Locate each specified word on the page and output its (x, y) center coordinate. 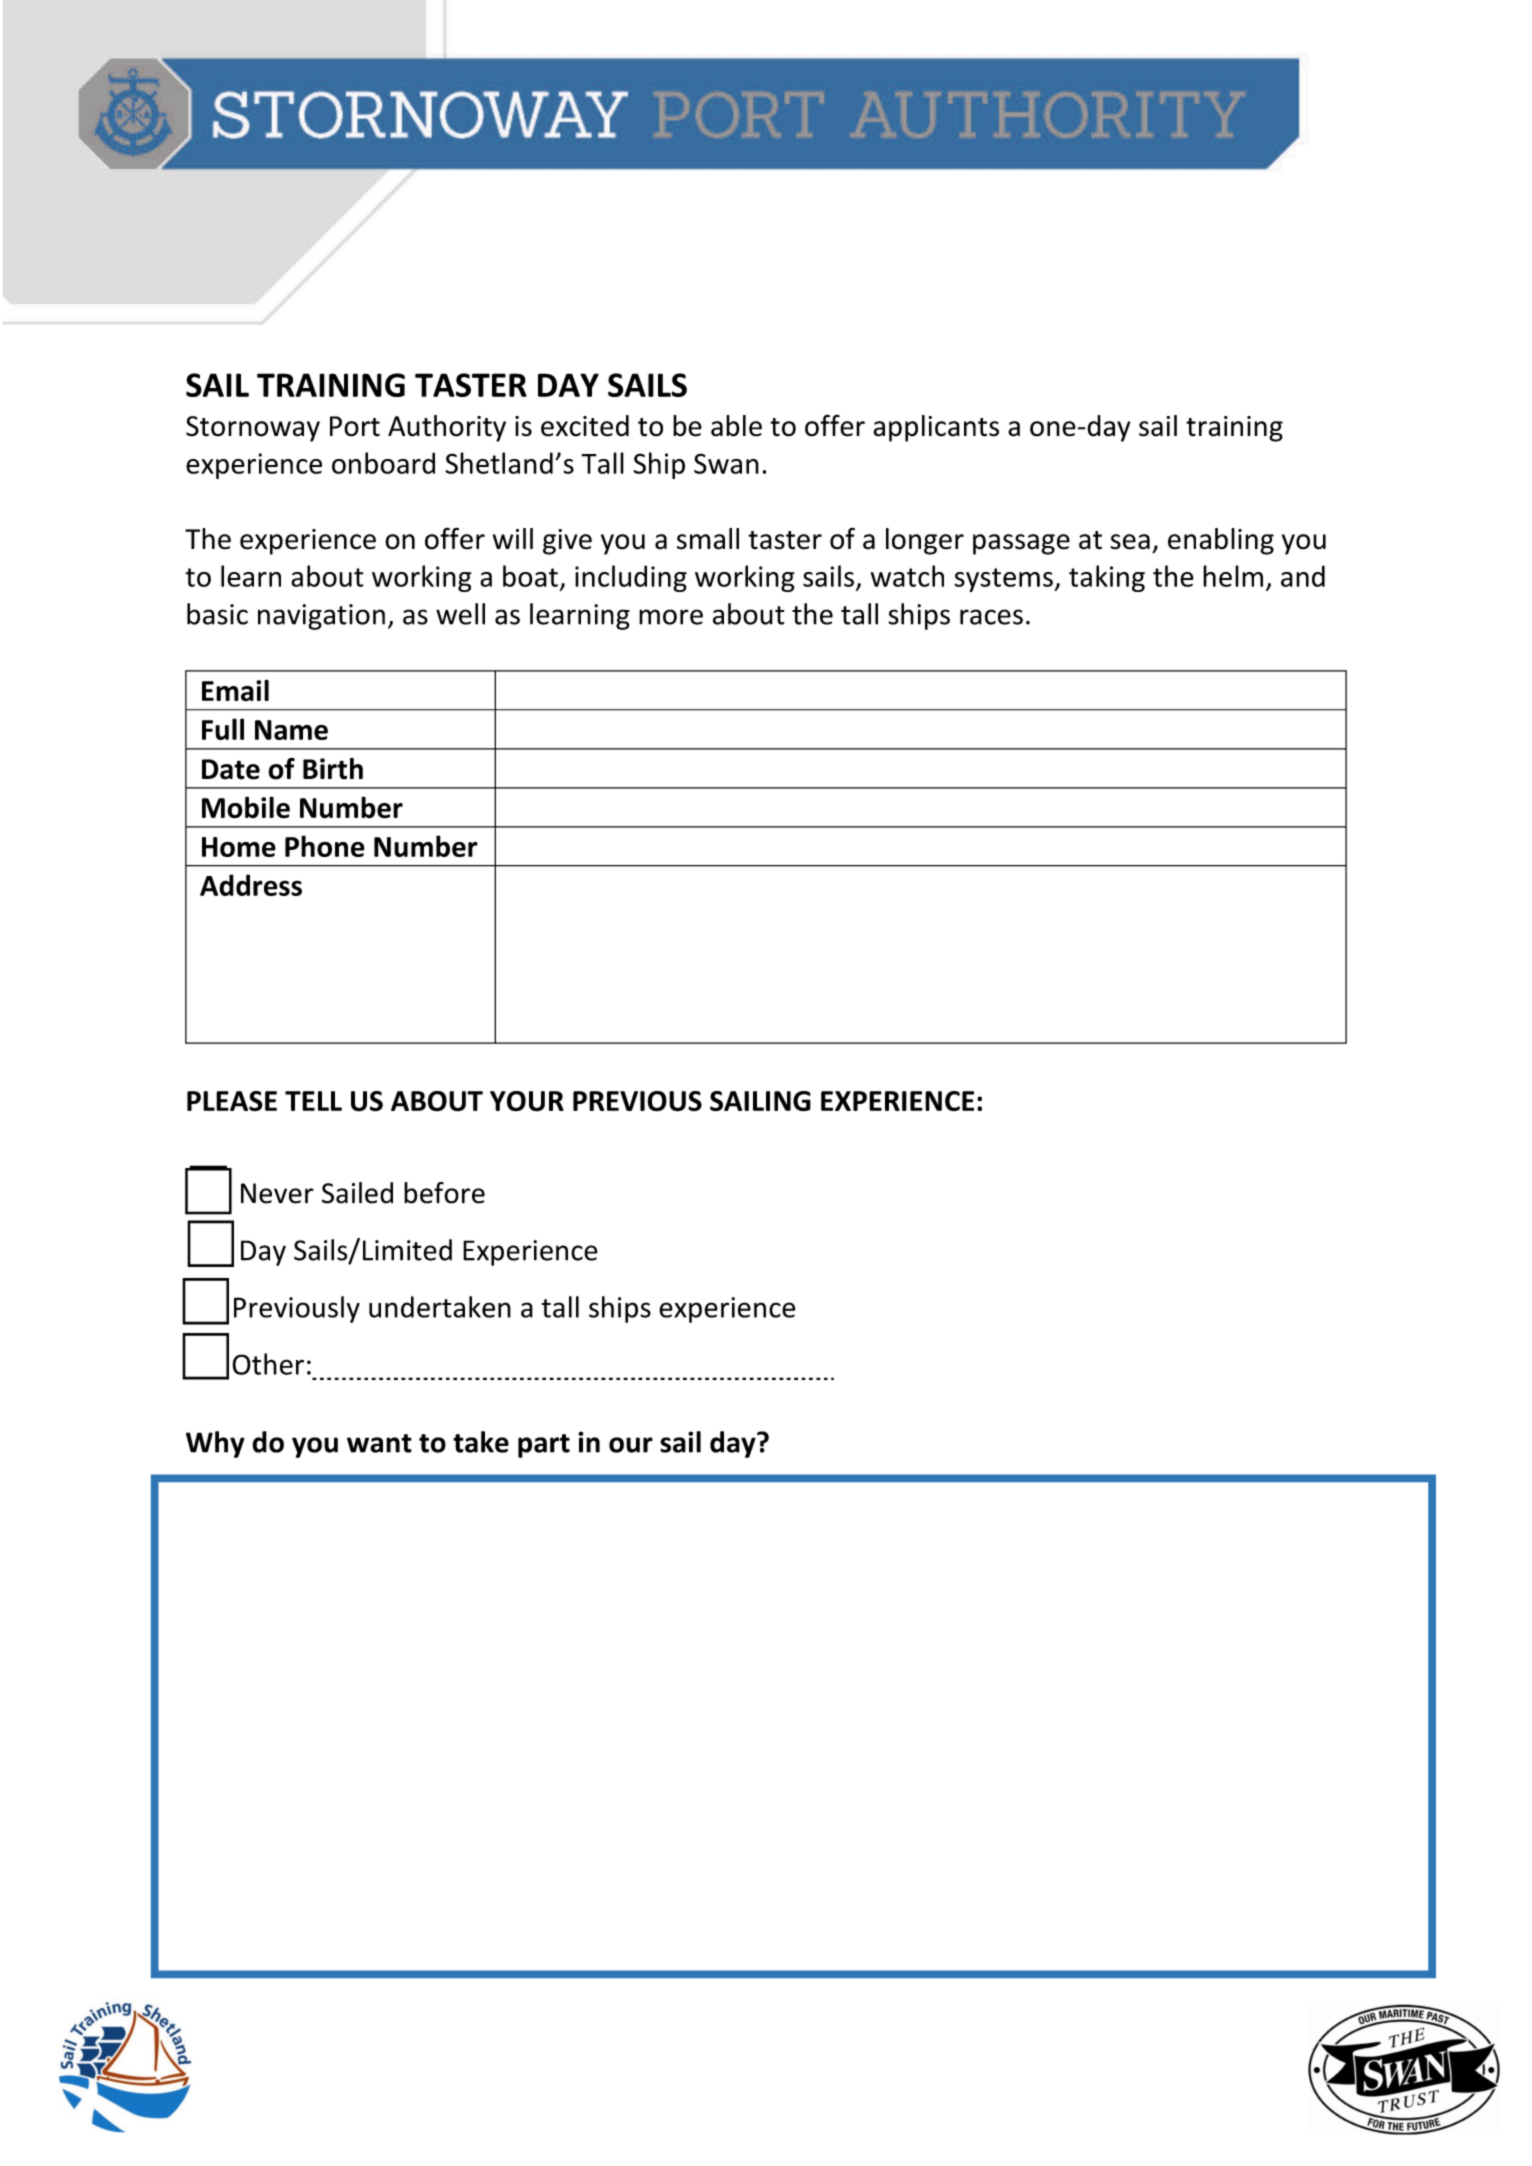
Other (268, 1364)
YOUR (527, 1101)
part (544, 1446)
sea (1130, 542)
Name (291, 730)
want (379, 1443)
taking (1107, 578)
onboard (383, 463)
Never (277, 1193)
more (671, 617)
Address (251, 885)
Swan (726, 463)
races (991, 617)
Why (215, 1444)
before (444, 1193)
